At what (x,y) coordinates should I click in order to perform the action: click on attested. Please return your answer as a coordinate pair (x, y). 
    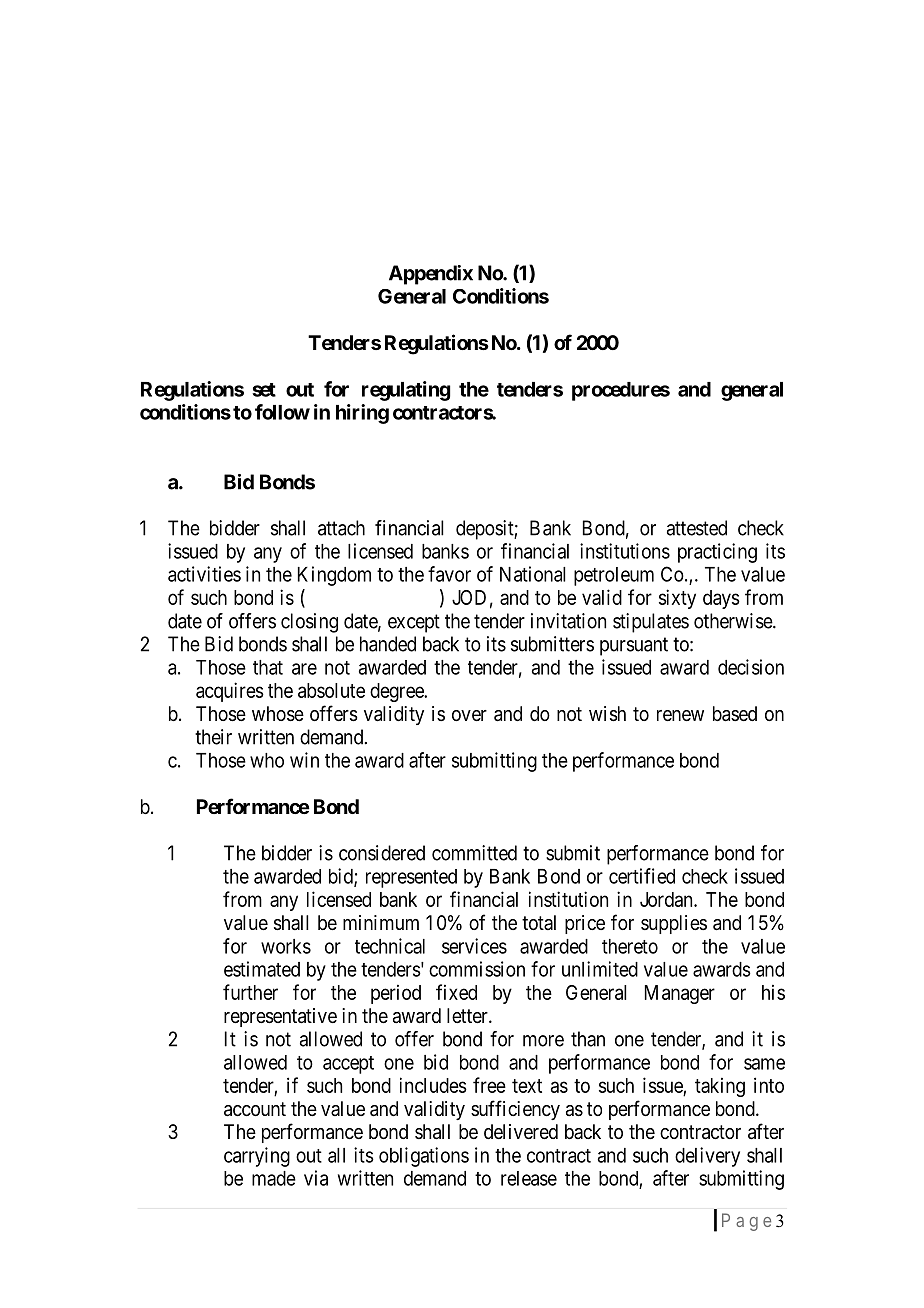
    Looking at the image, I should click on (697, 528).
